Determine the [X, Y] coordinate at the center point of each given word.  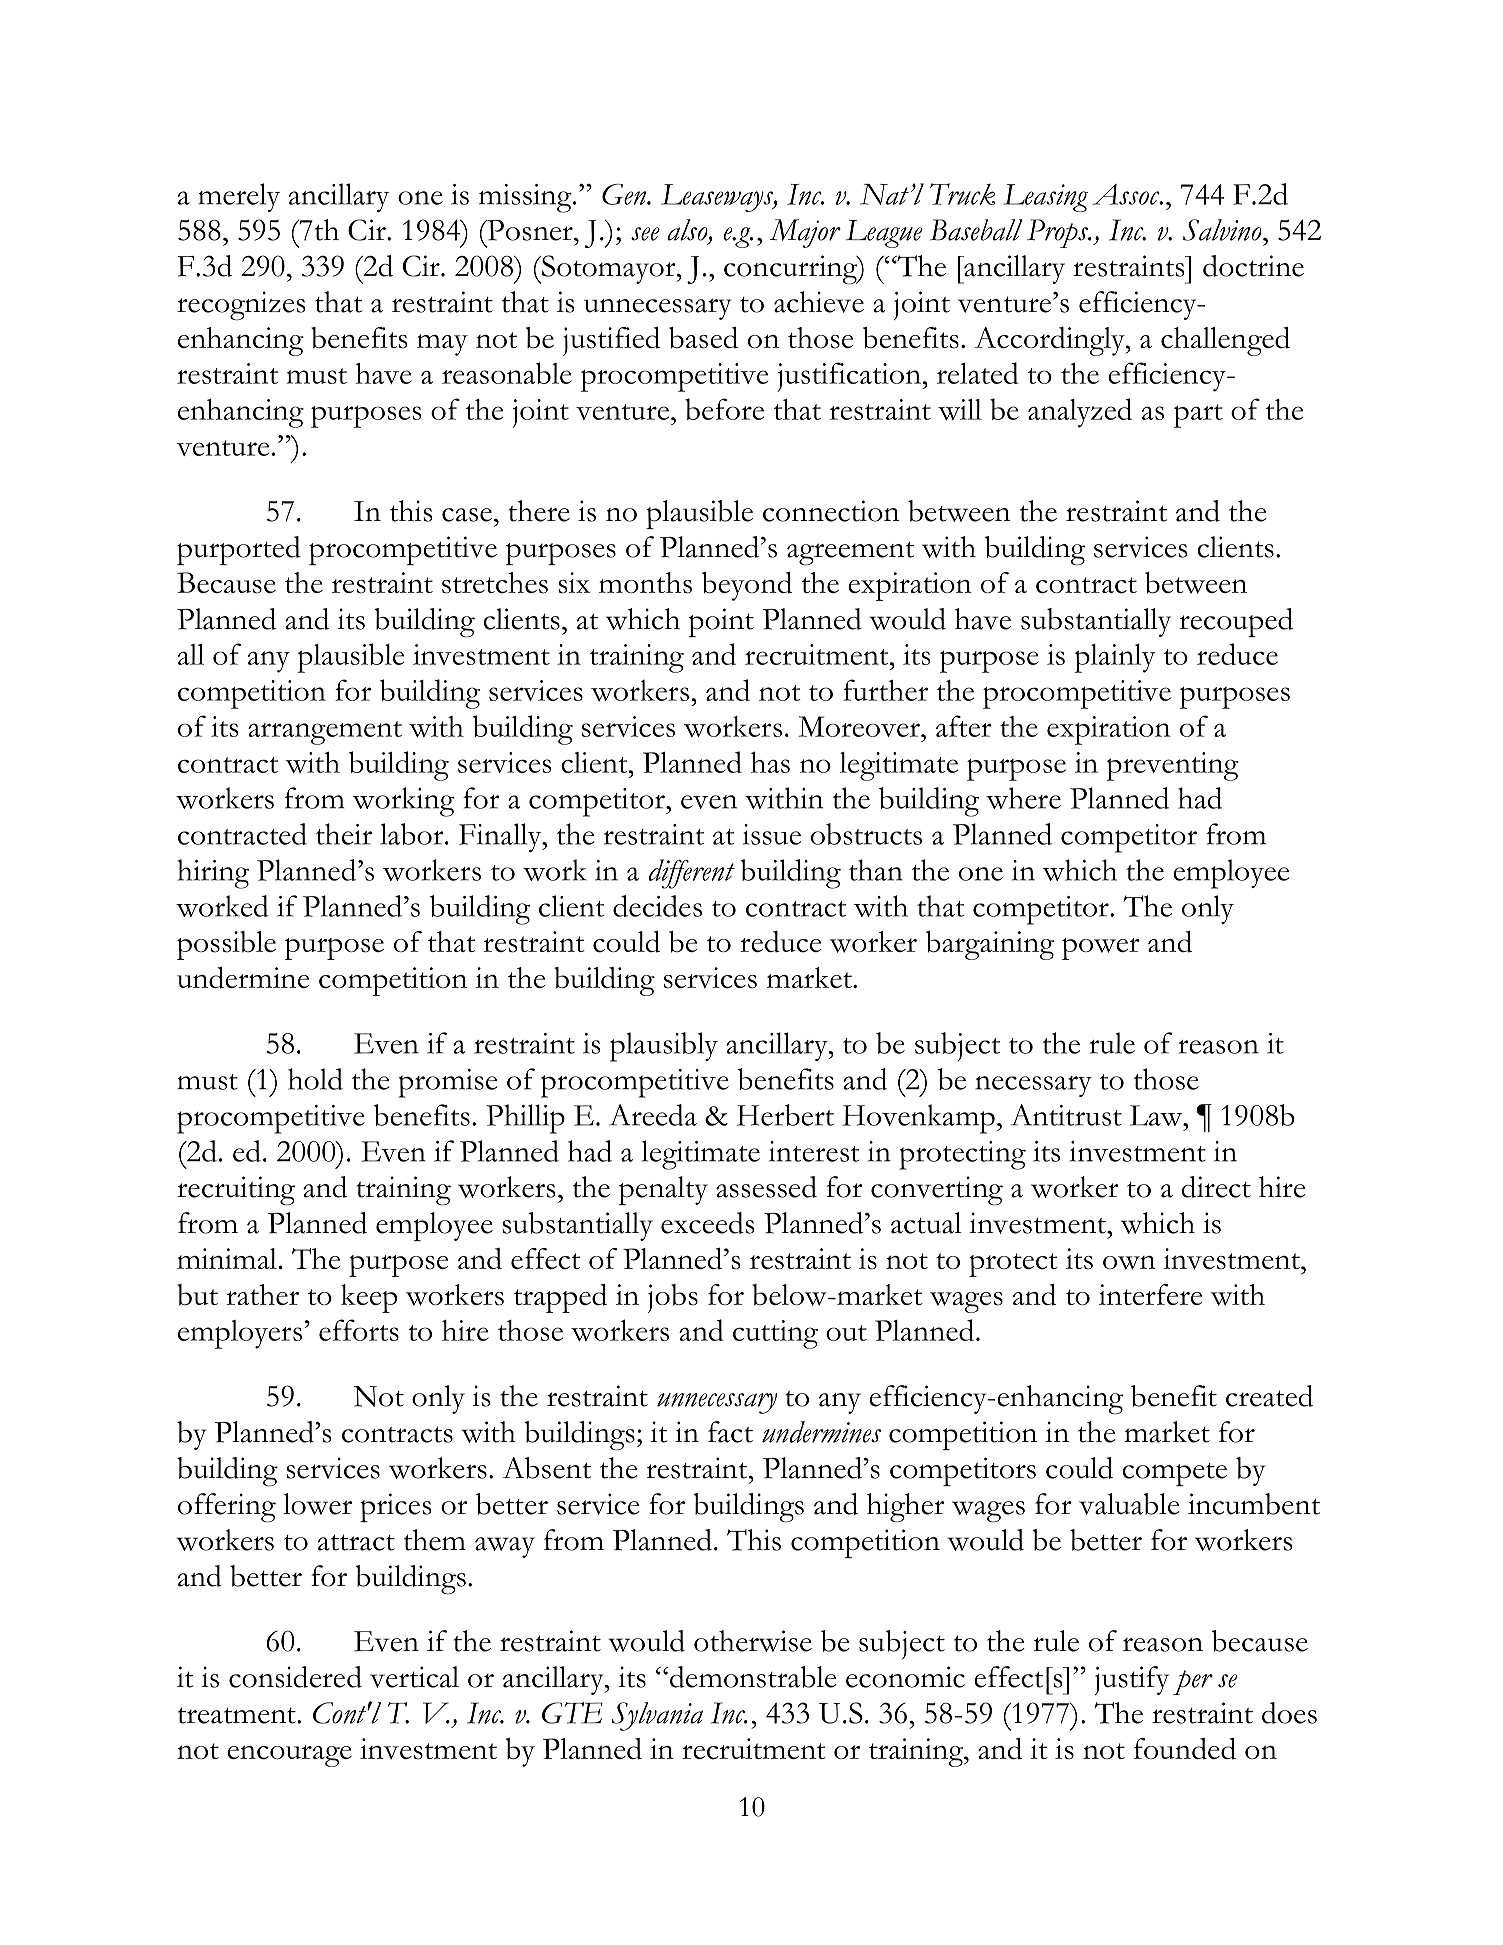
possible [226, 945]
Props [1059, 233]
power [1101, 949]
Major [805, 233]
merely [239, 197]
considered [295, 1677]
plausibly [664, 1047]
